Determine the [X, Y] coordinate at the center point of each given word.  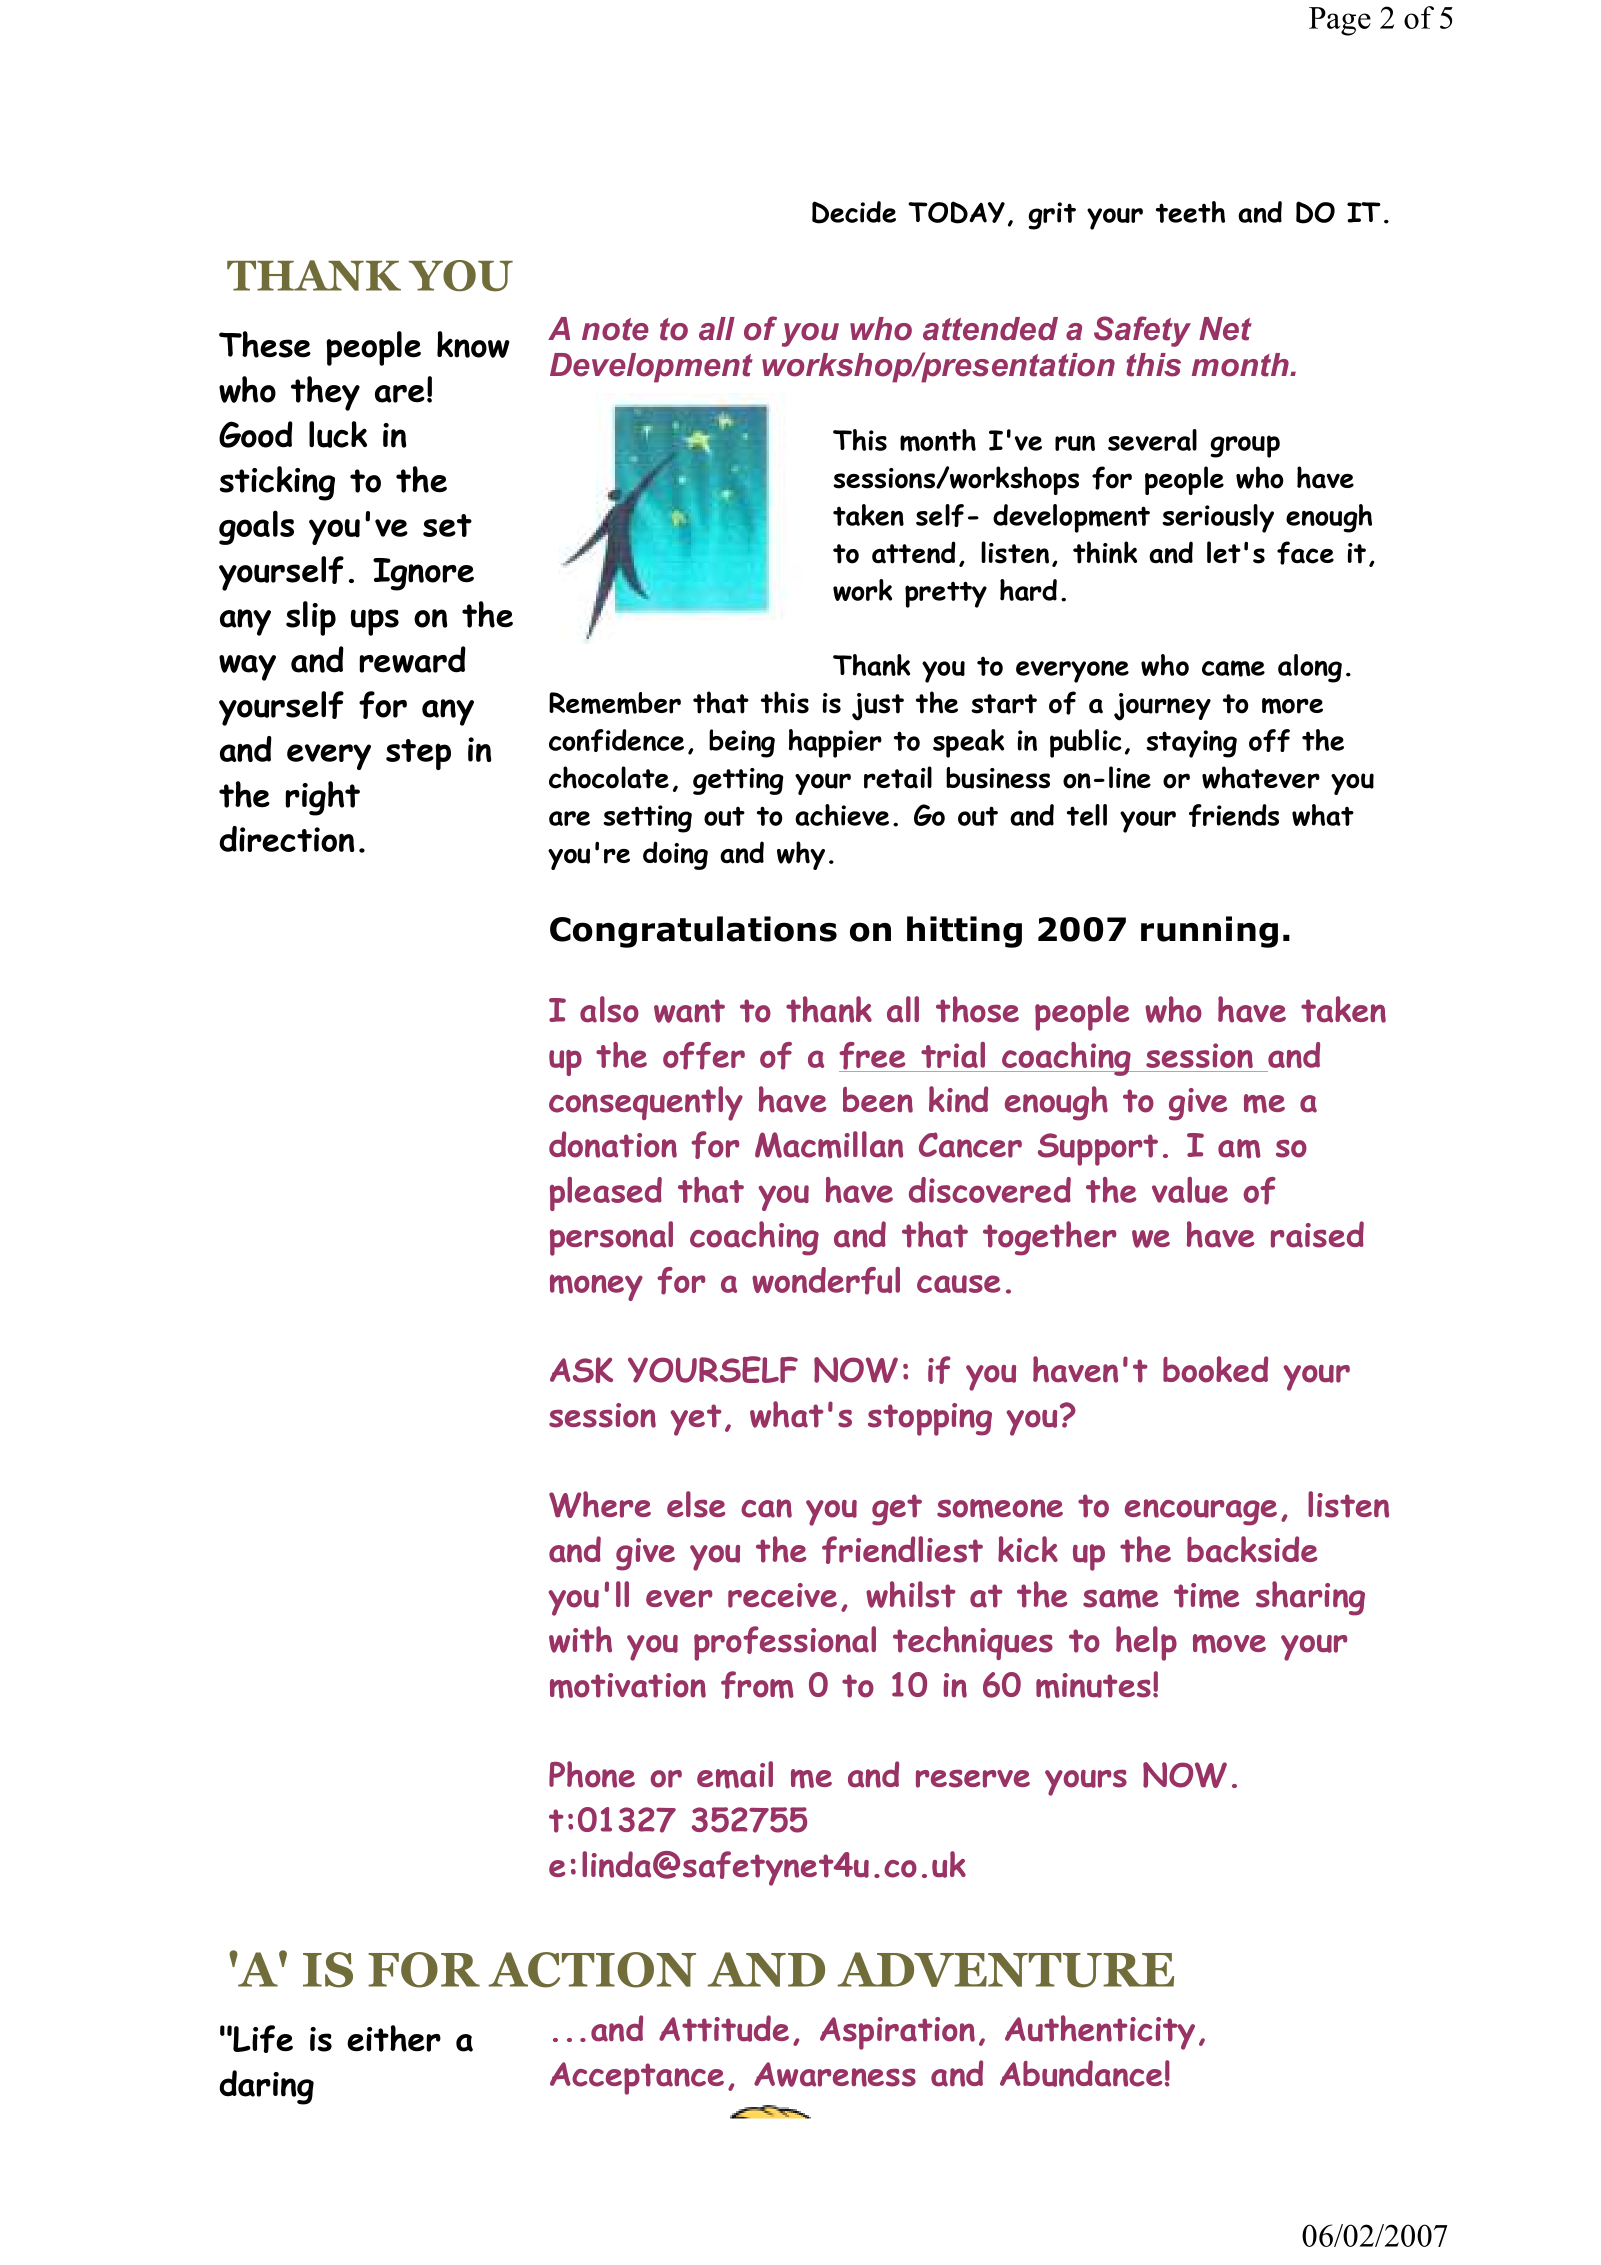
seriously [1218, 518]
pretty [946, 594]
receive [782, 1595]
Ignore [423, 574]
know [473, 344]
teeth [1190, 212]
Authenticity [1100, 2032]
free [873, 1057]
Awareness [835, 2074]
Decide [854, 212]
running [1209, 932]
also [609, 1009]
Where [600, 1504]
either [394, 2038]
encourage [1201, 1512]
